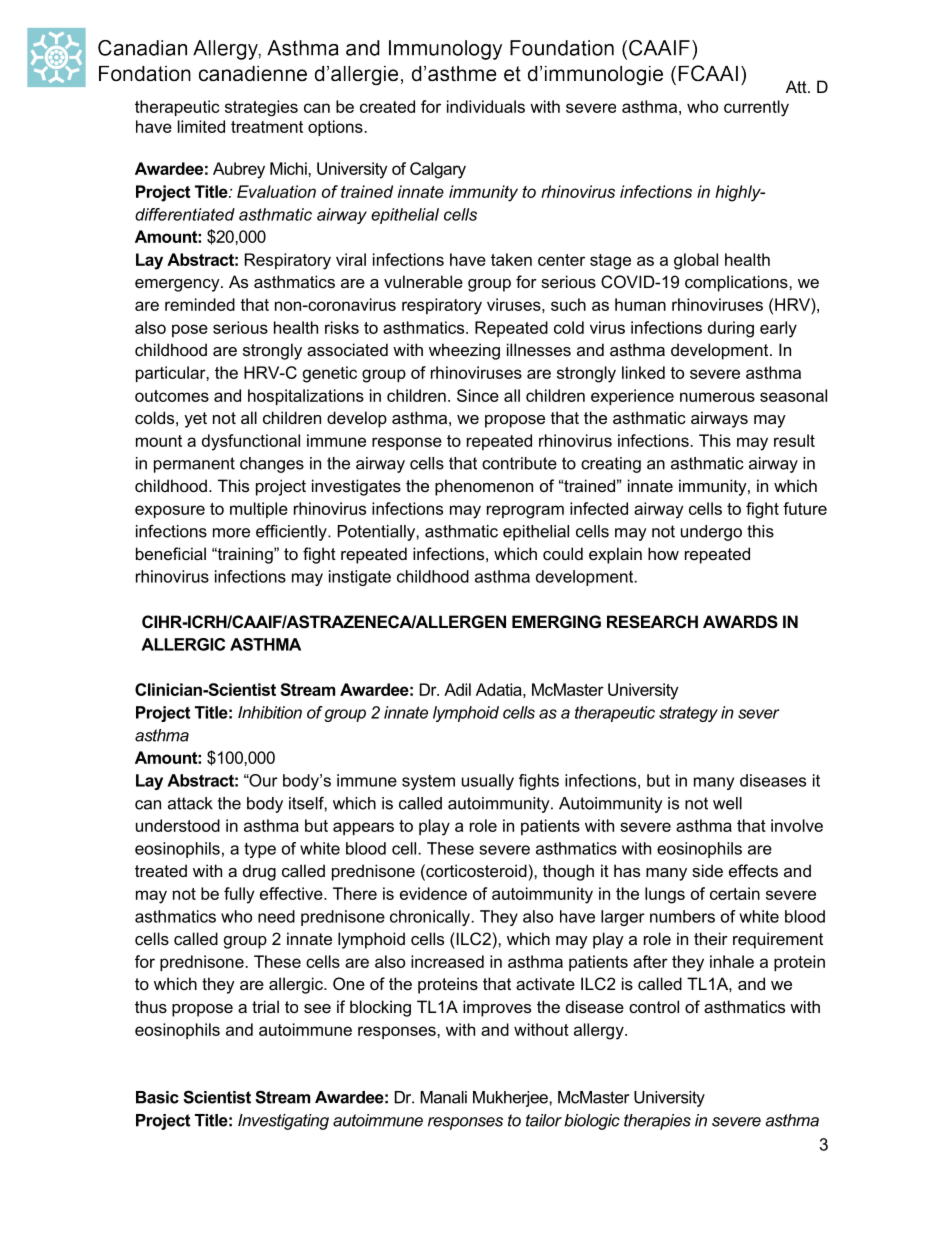 This image has width=952, height=1233. Describe the element at coordinates (190, 803) in the image. I see `attack` at that location.
